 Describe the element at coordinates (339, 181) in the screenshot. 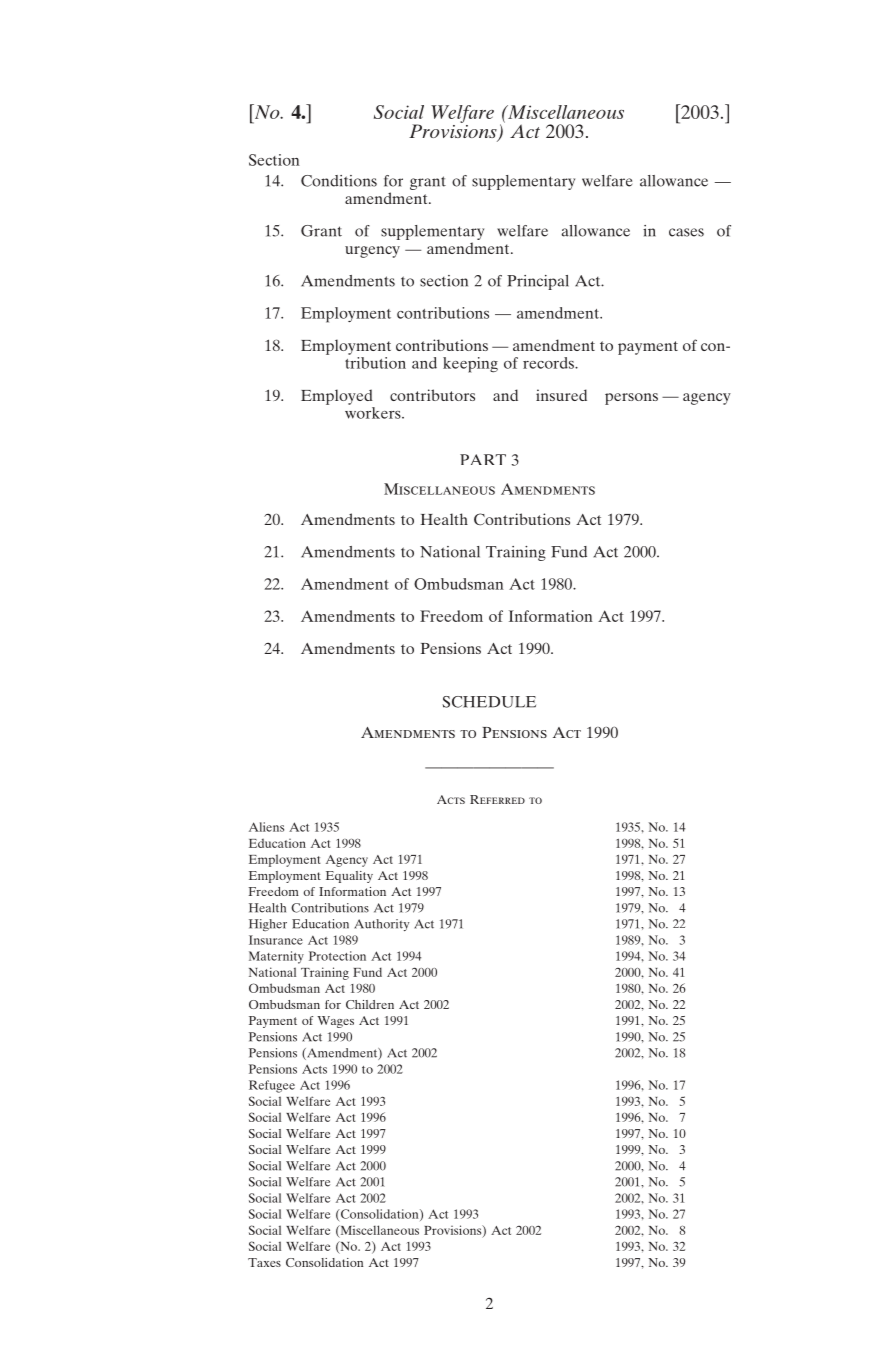

I see `Conditions` at that location.
